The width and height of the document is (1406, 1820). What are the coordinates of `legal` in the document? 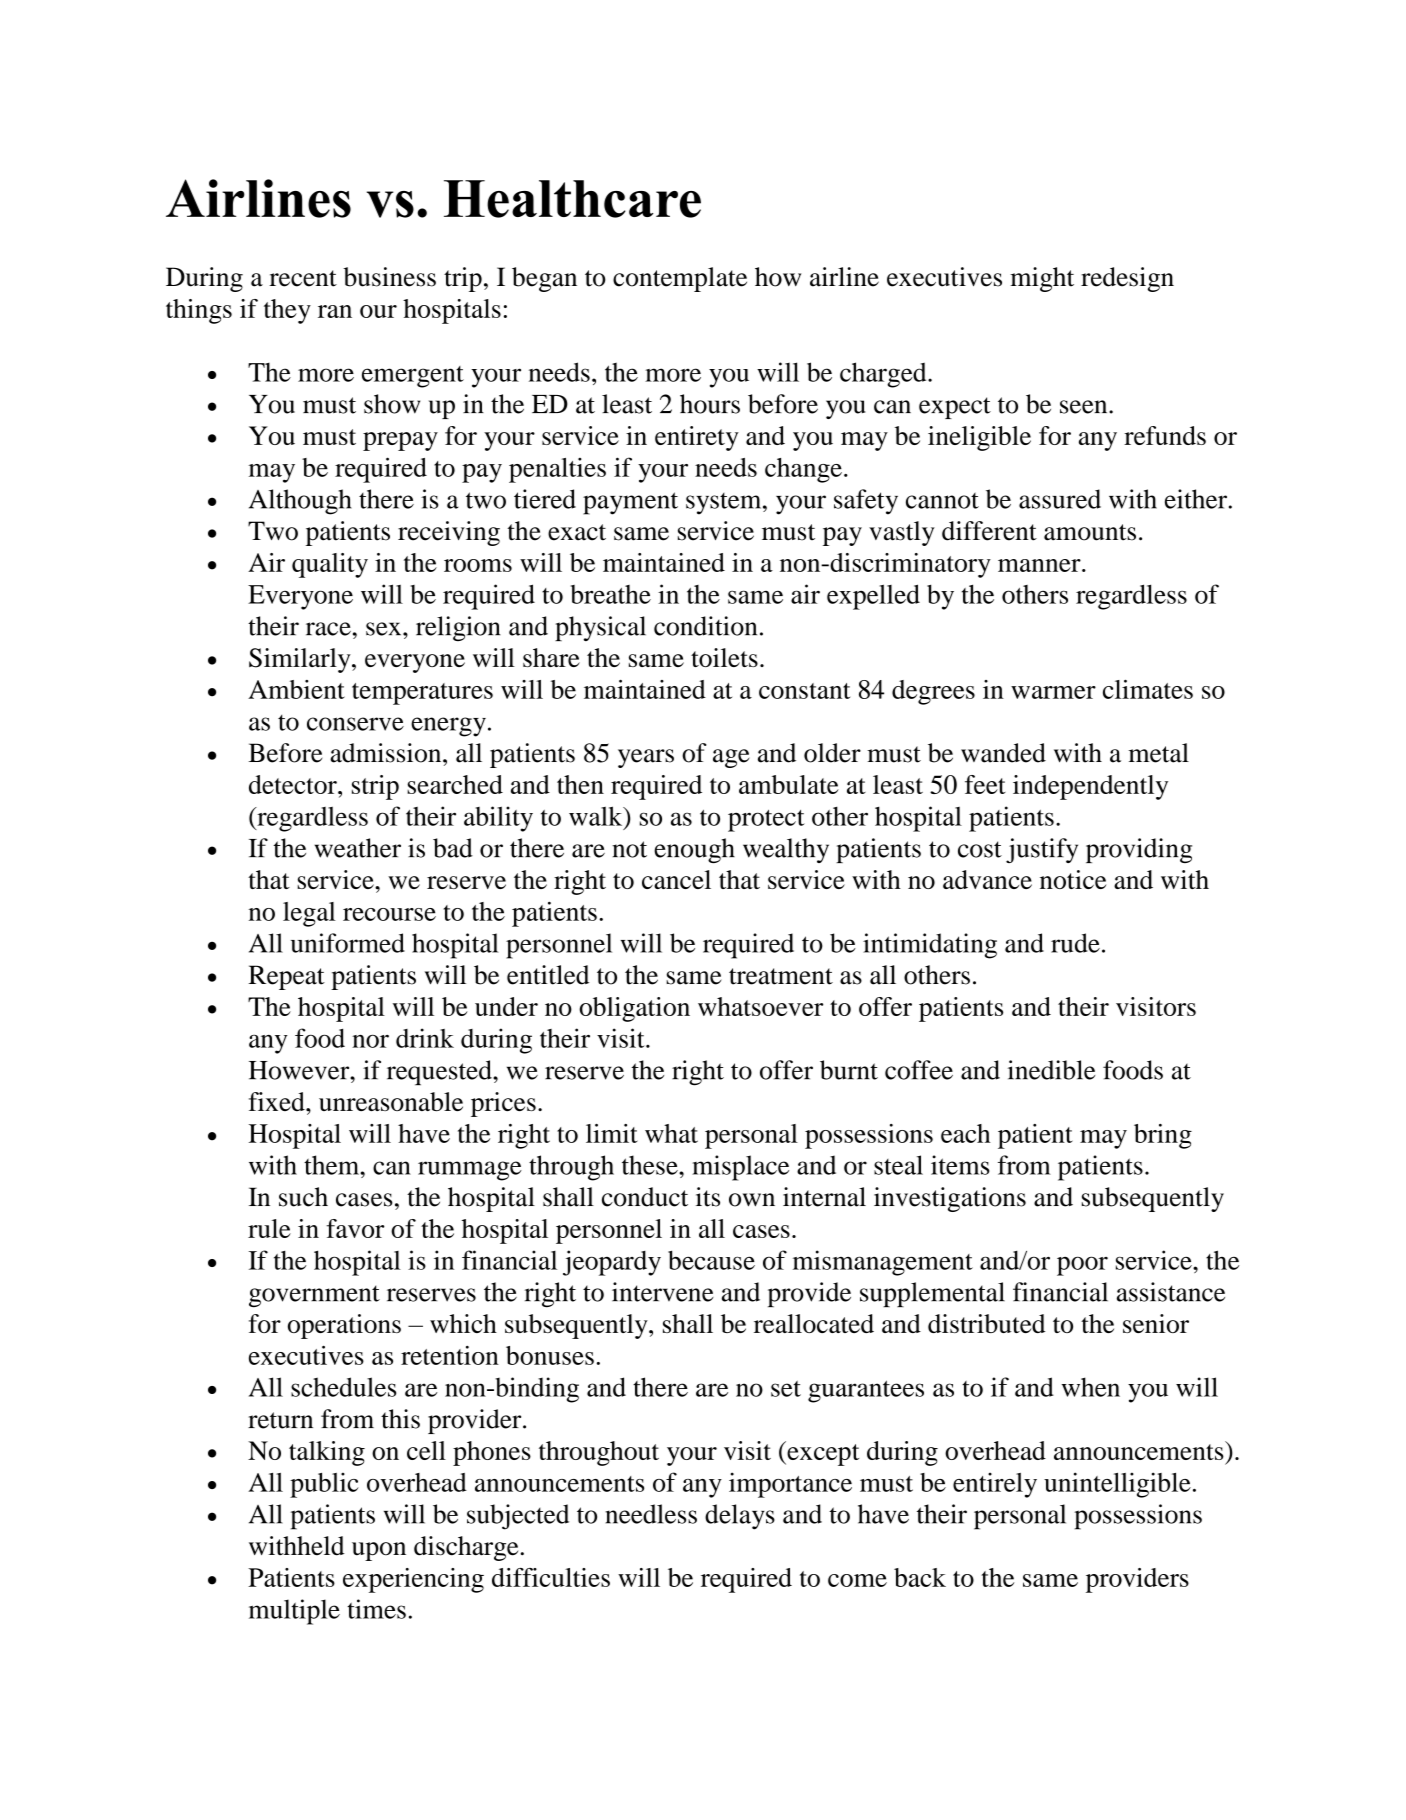 It's located at (309, 914).
